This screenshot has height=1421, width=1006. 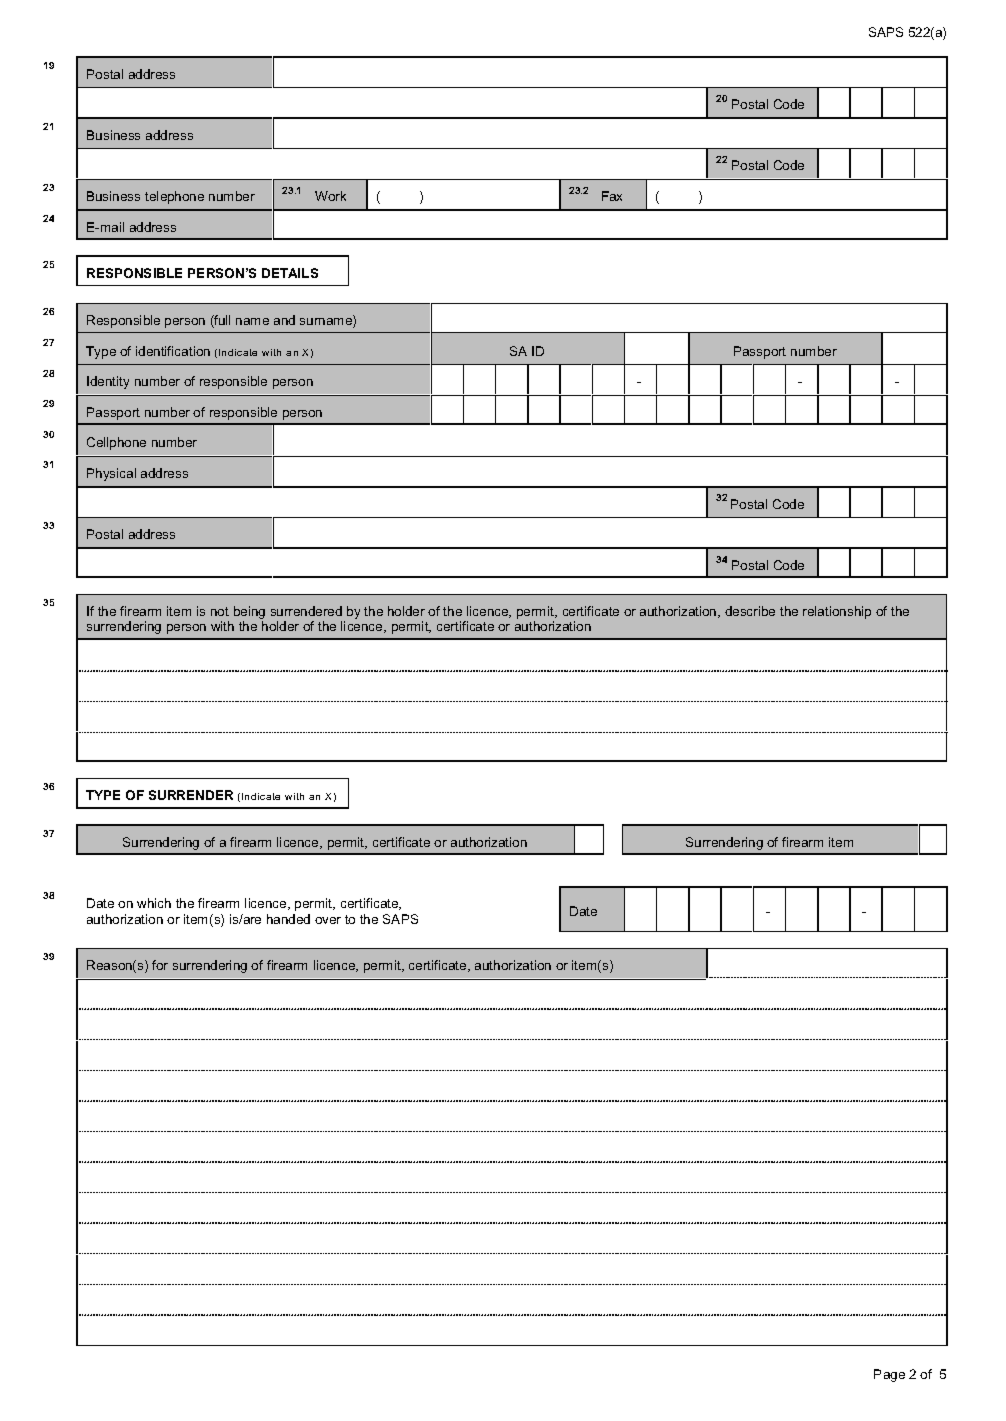 What do you see at coordinates (889, 1375) in the screenshot?
I see `Page` at bounding box center [889, 1375].
